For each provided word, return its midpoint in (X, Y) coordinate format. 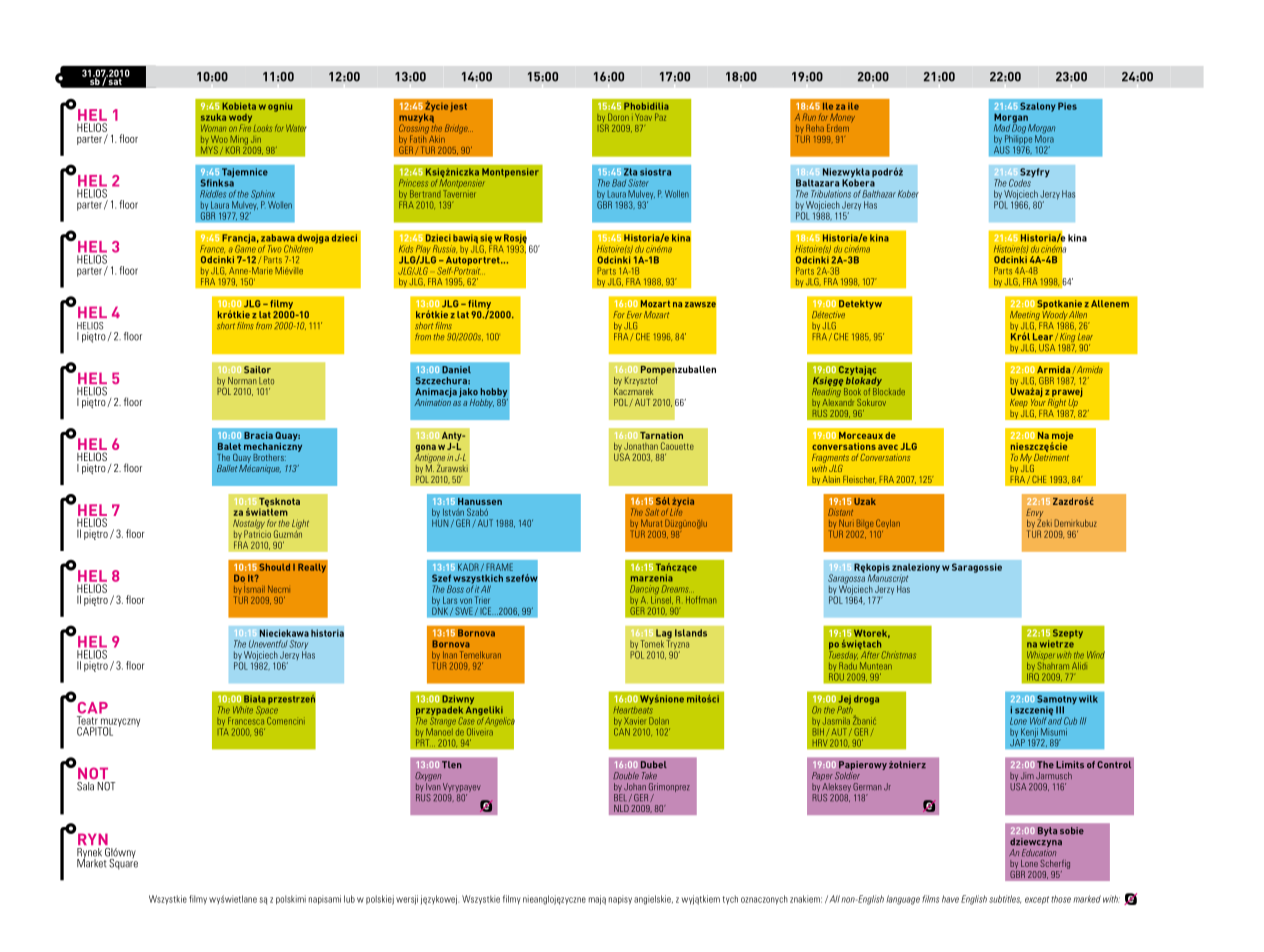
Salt (652, 512)
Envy (1034, 514)
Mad (1002, 128)
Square (123, 863)
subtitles (1005, 899)
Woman (213, 128)
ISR (604, 128)
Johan (635, 786)
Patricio (257, 533)
